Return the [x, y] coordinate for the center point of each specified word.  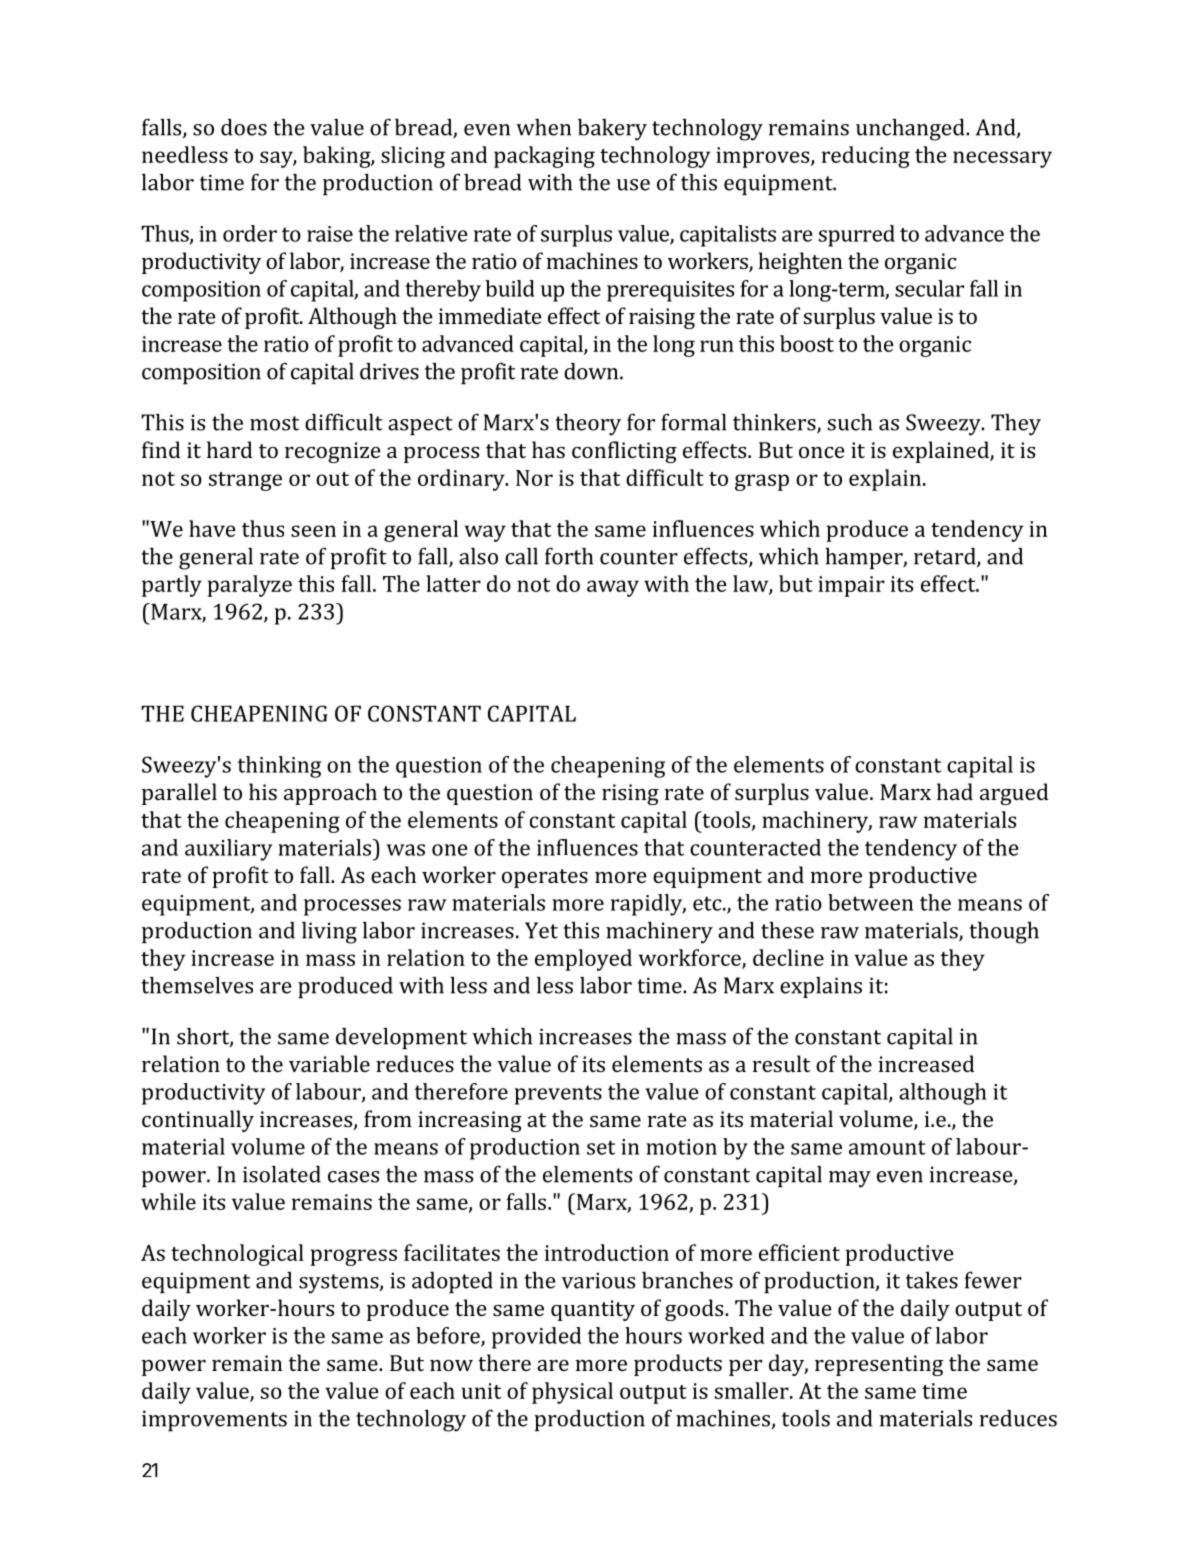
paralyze [250, 586]
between [870, 902]
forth [569, 556]
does [244, 127]
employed [583, 960]
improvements [214, 1420]
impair [851, 586]
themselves [197, 985]
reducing [866, 157]
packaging [544, 157]
